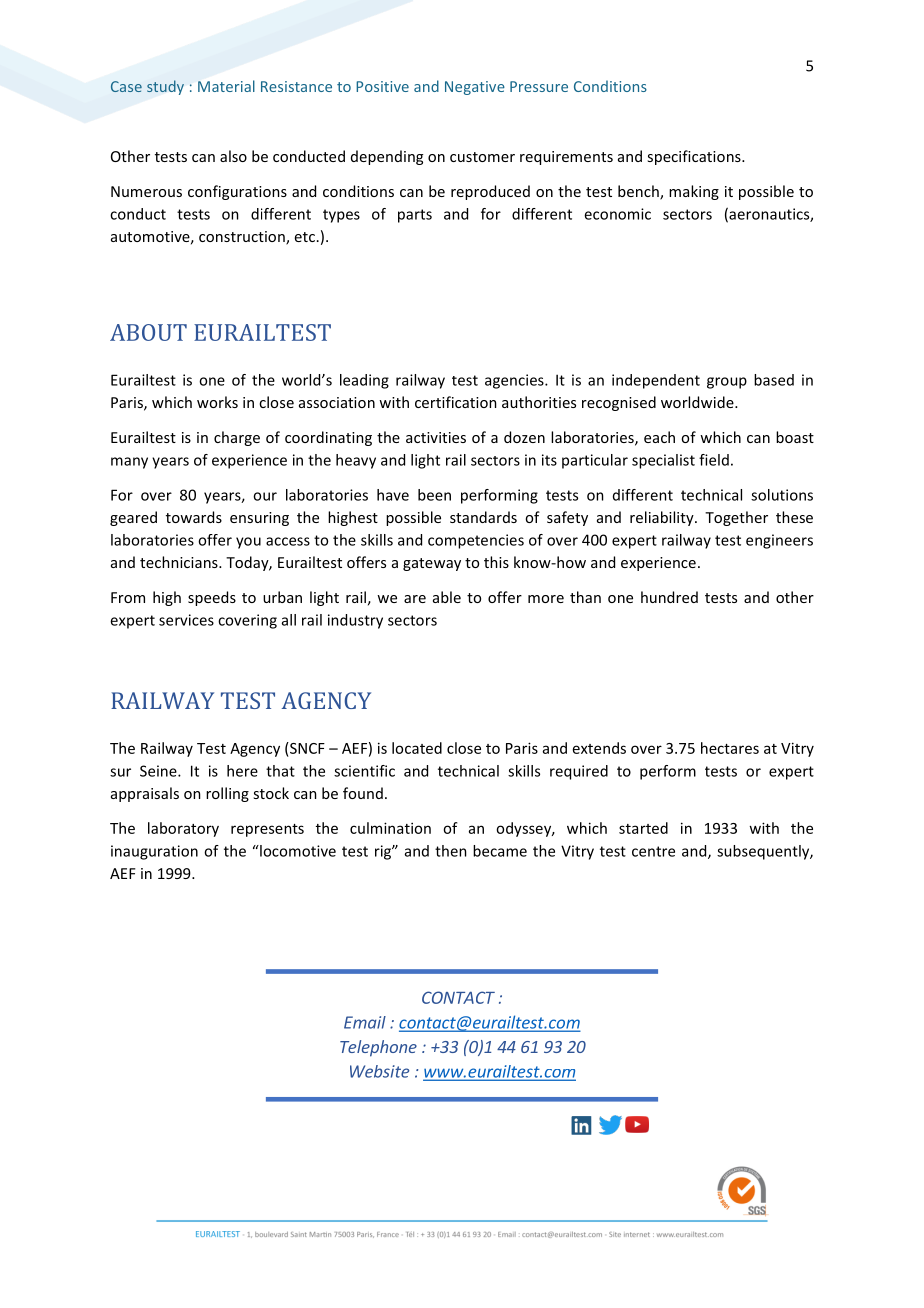 The height and width of the image is (1308, 924). What do you see at coordinates (714, 460) in the image?
I see `field` at bounding box center [714, 460].
